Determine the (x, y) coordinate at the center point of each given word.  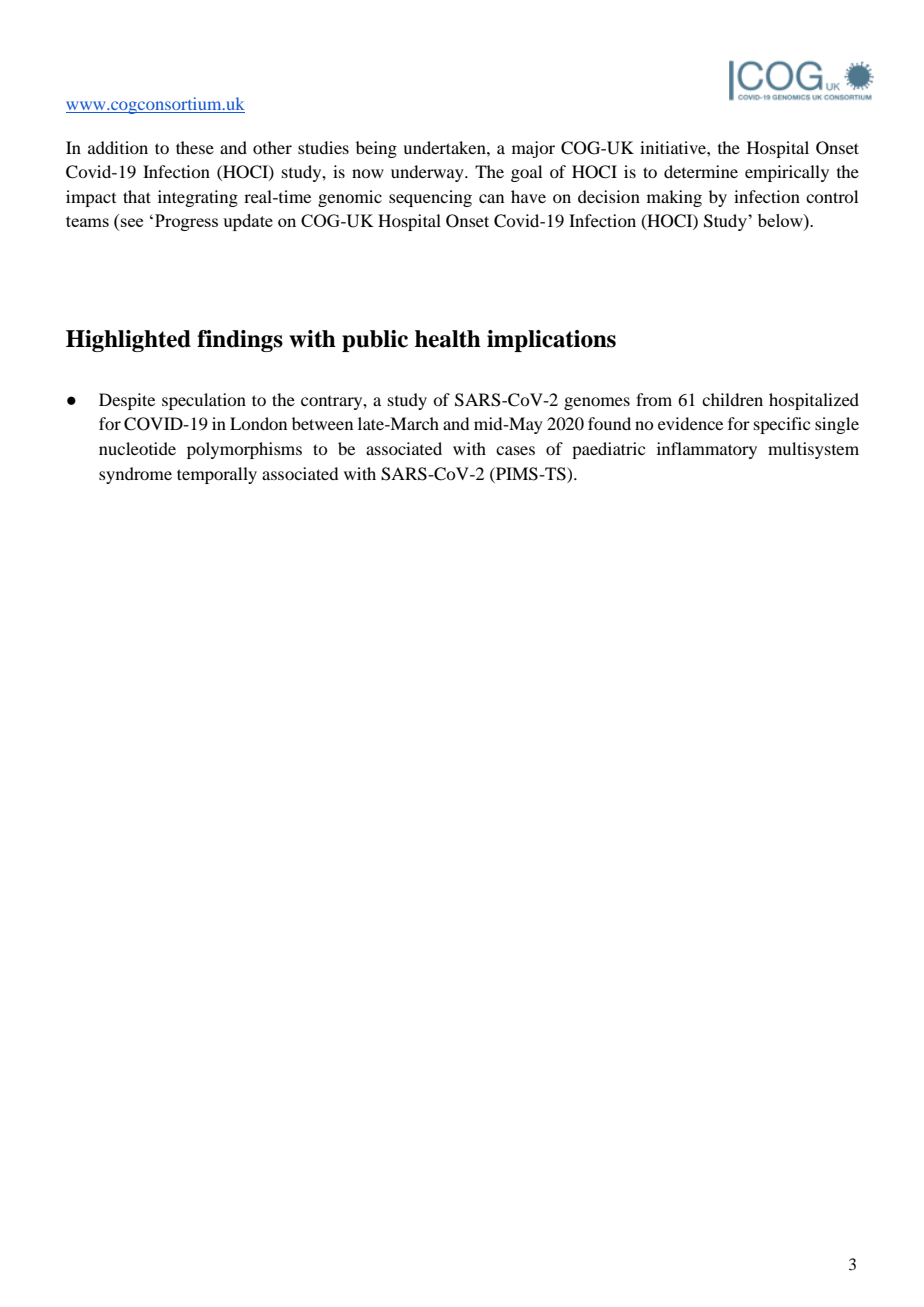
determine (701, 171)
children (732, 399)
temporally (217, 475)
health (448, 339)
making (674, 198)
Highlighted (128, 341)
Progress (186, 222)
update (248, 222)
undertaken (445, 147)
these (195, 147)
